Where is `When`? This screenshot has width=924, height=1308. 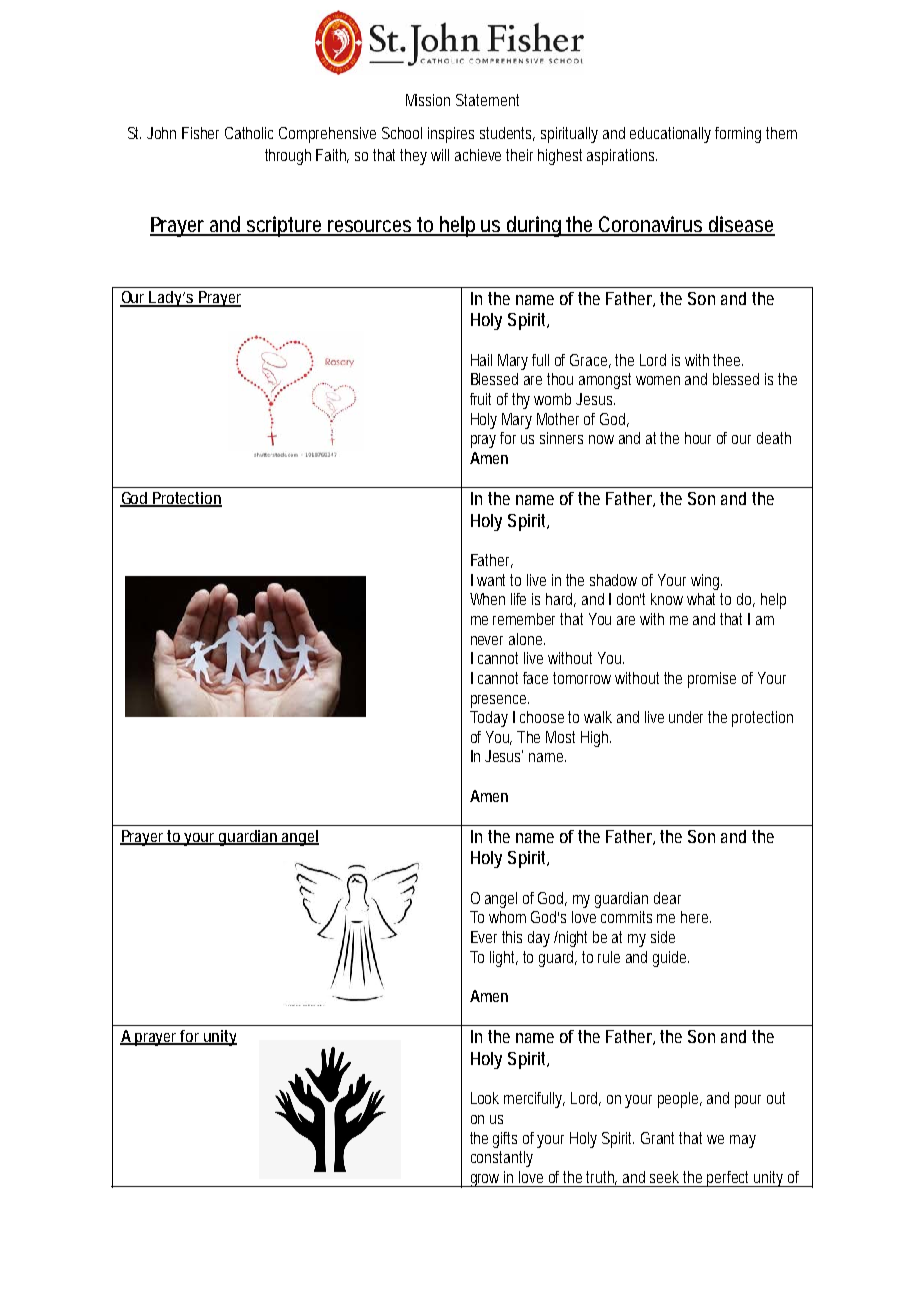
When is located at coordinates (487, 599).
